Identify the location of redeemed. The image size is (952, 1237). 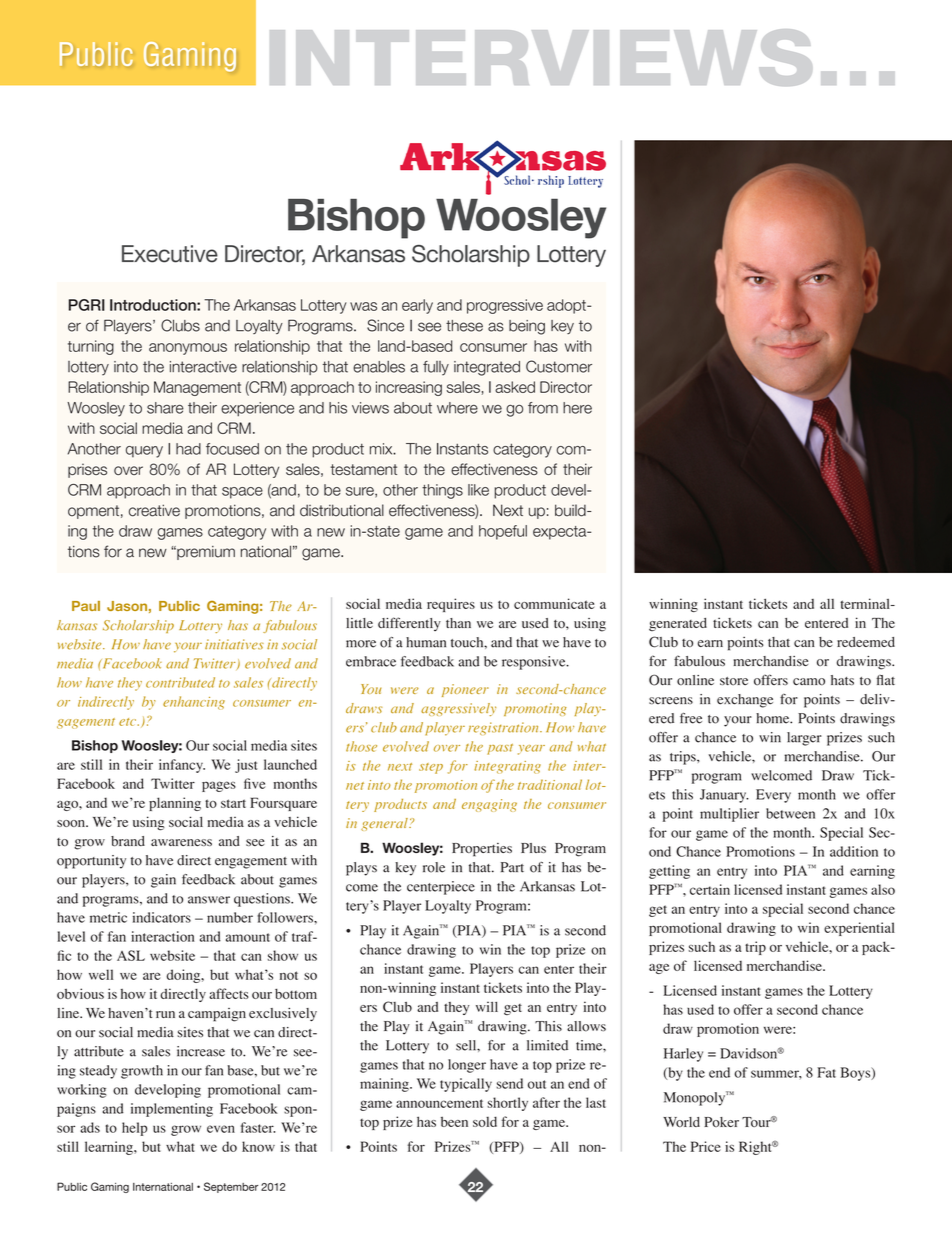
(866, 642).
